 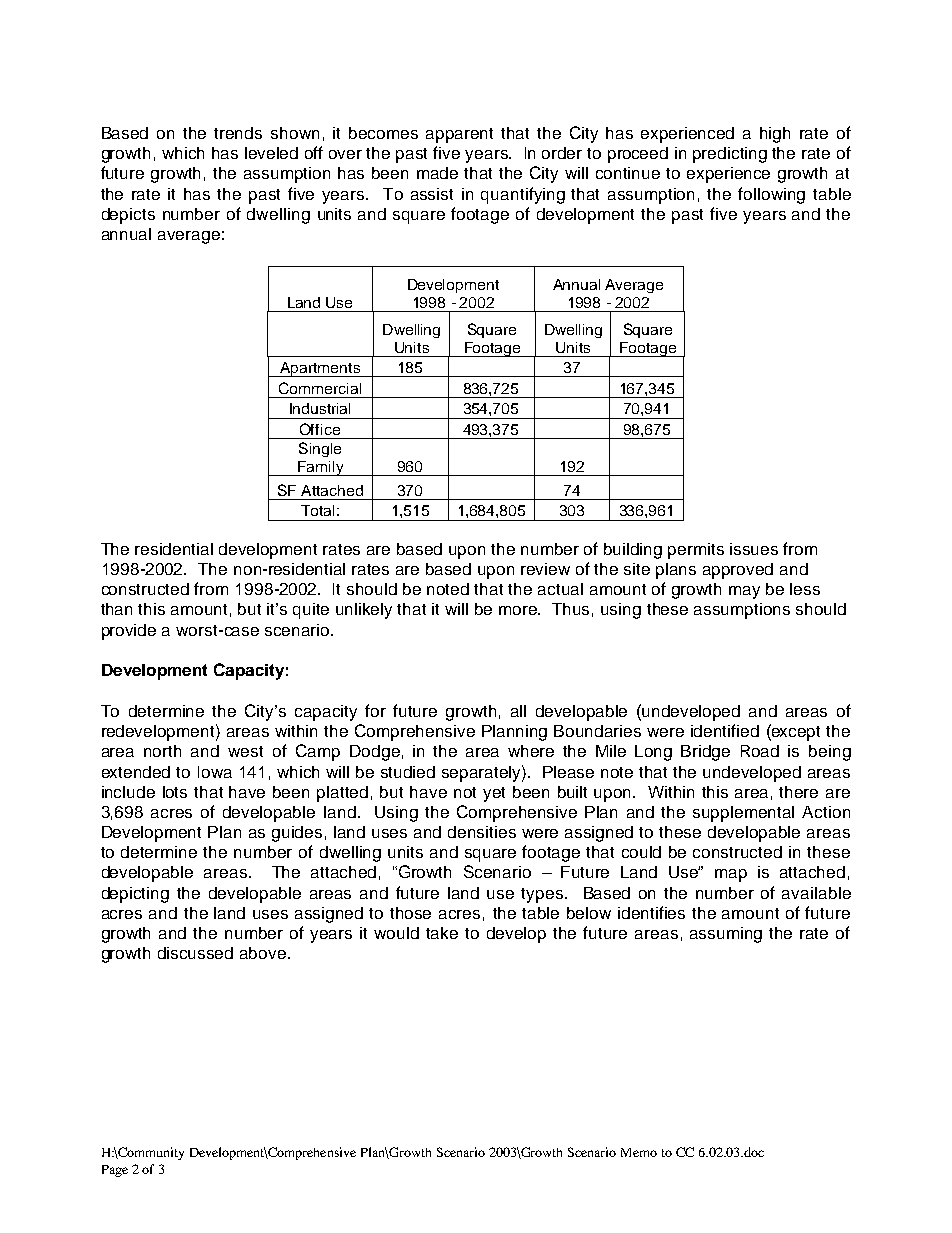 I want to click on made, so click(x=437, y=173).
